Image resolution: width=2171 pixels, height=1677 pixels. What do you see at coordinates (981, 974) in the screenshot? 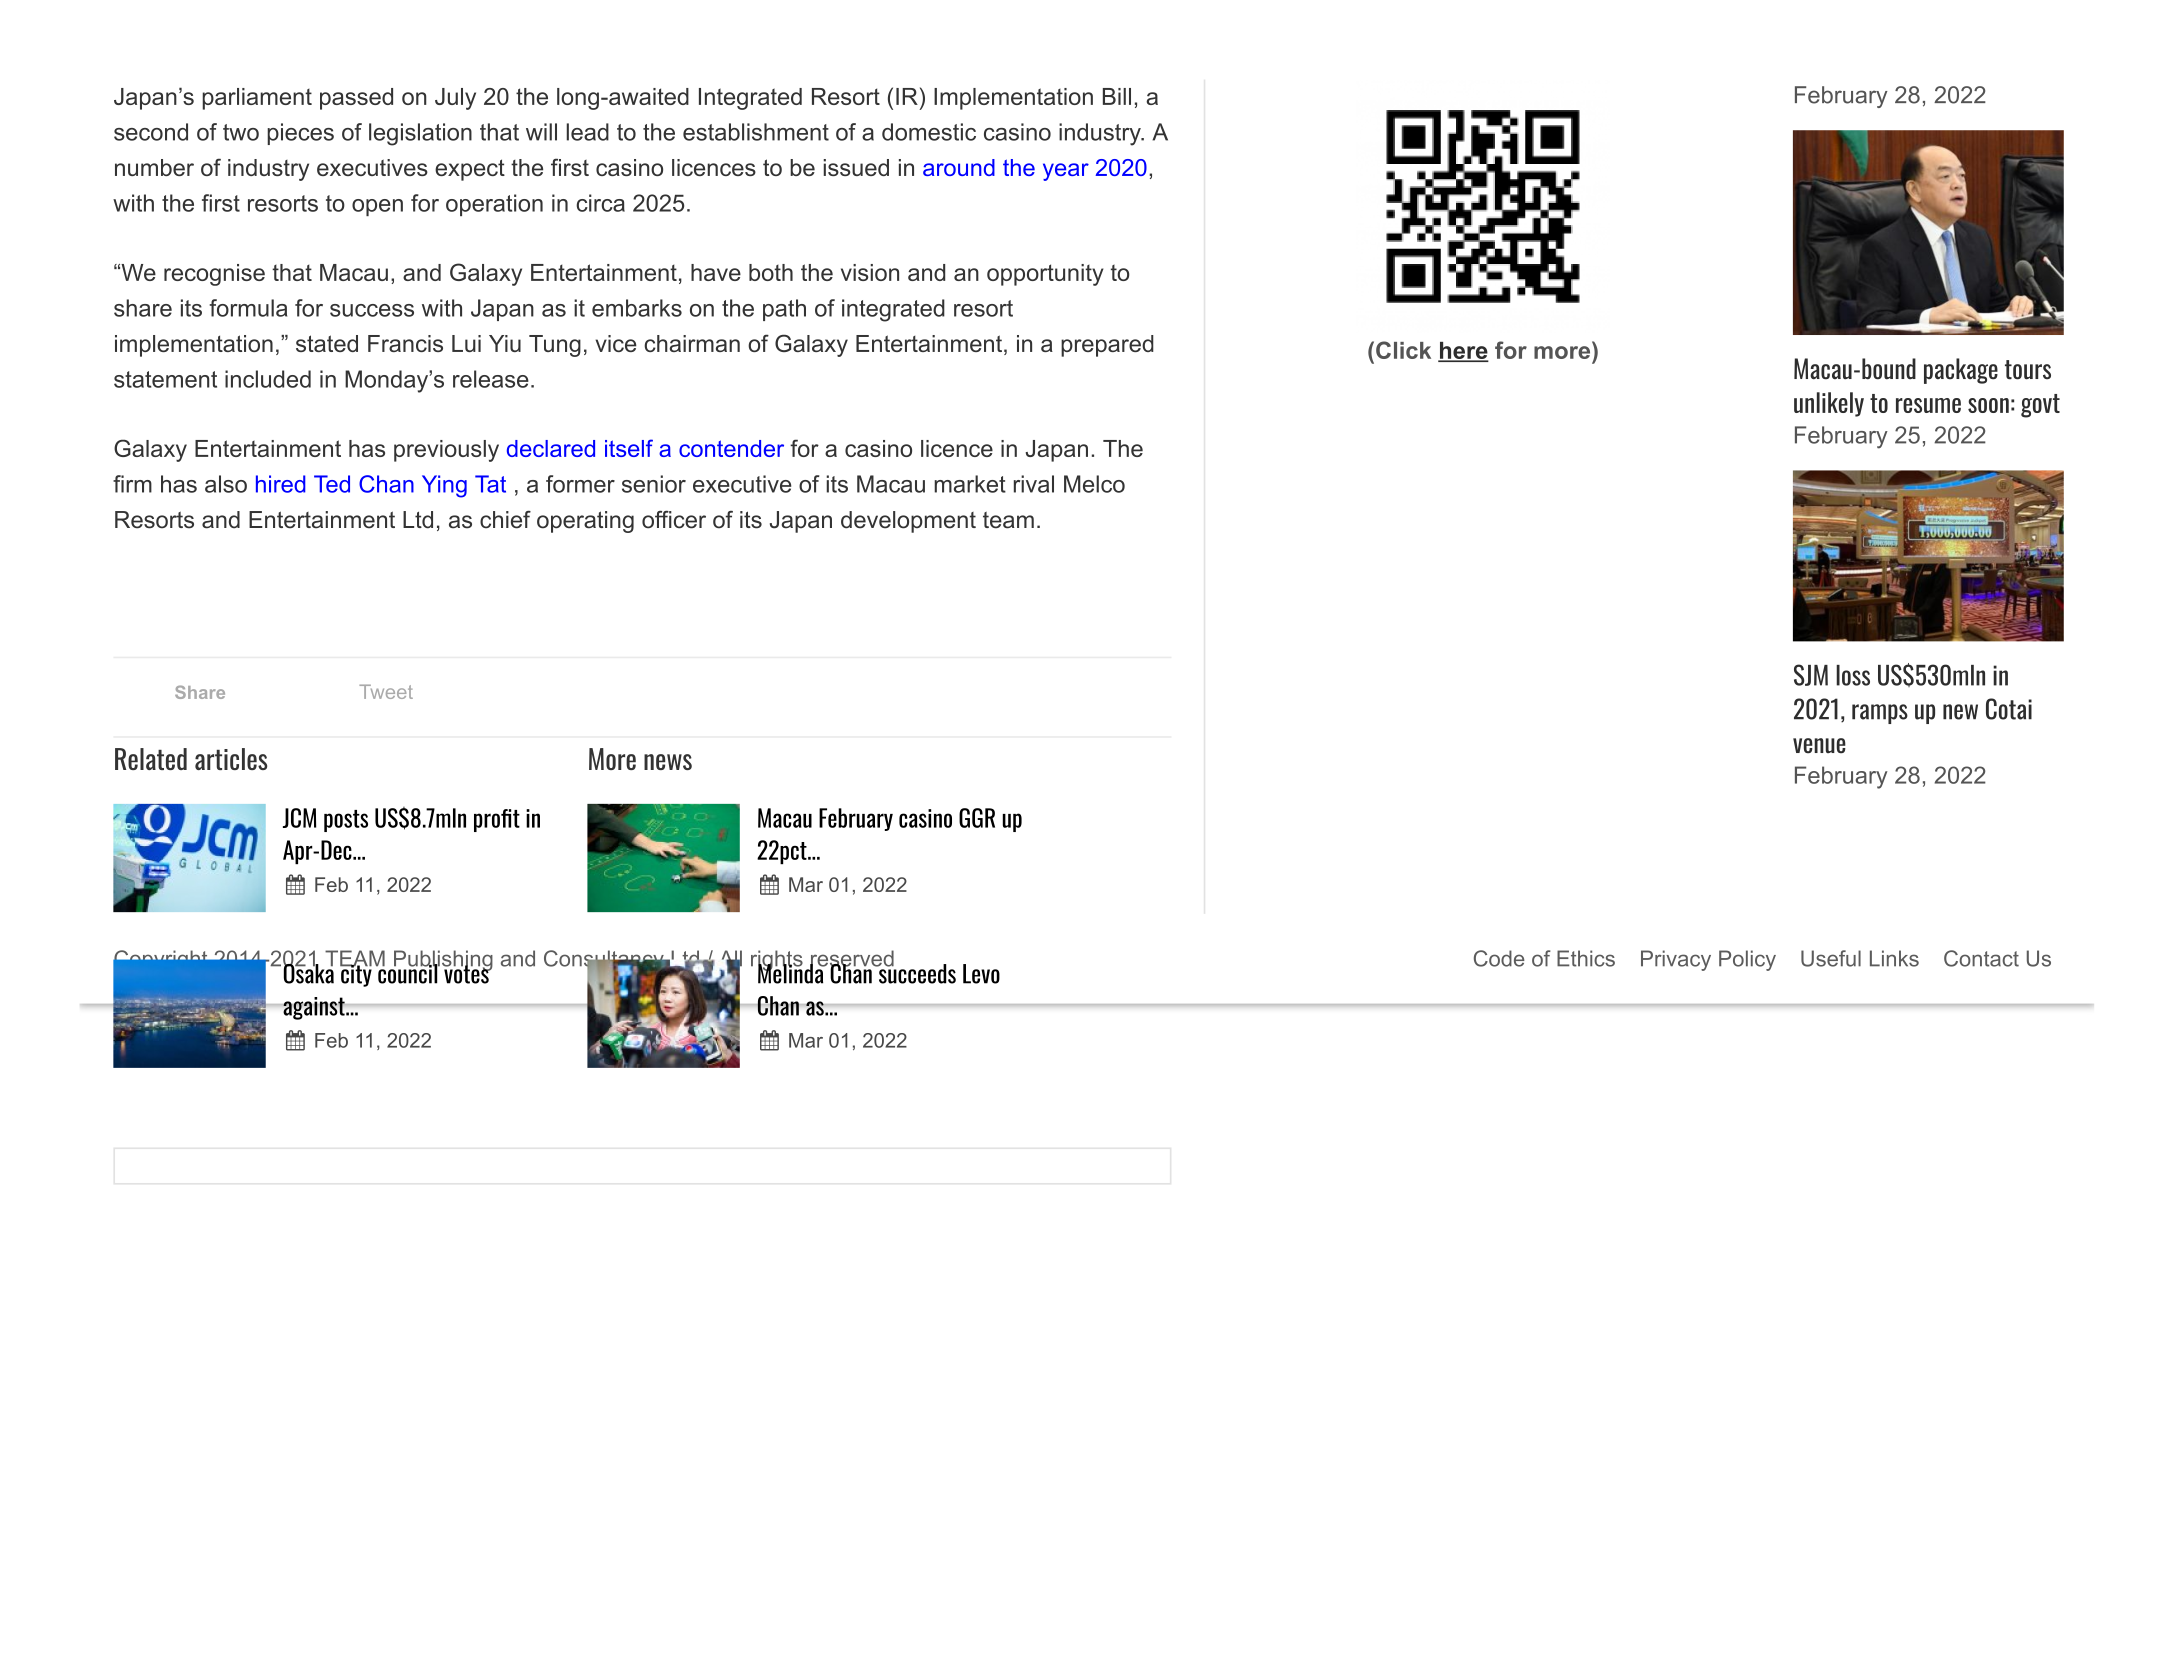
I see `Levo` at bounding box center [981, 974].
